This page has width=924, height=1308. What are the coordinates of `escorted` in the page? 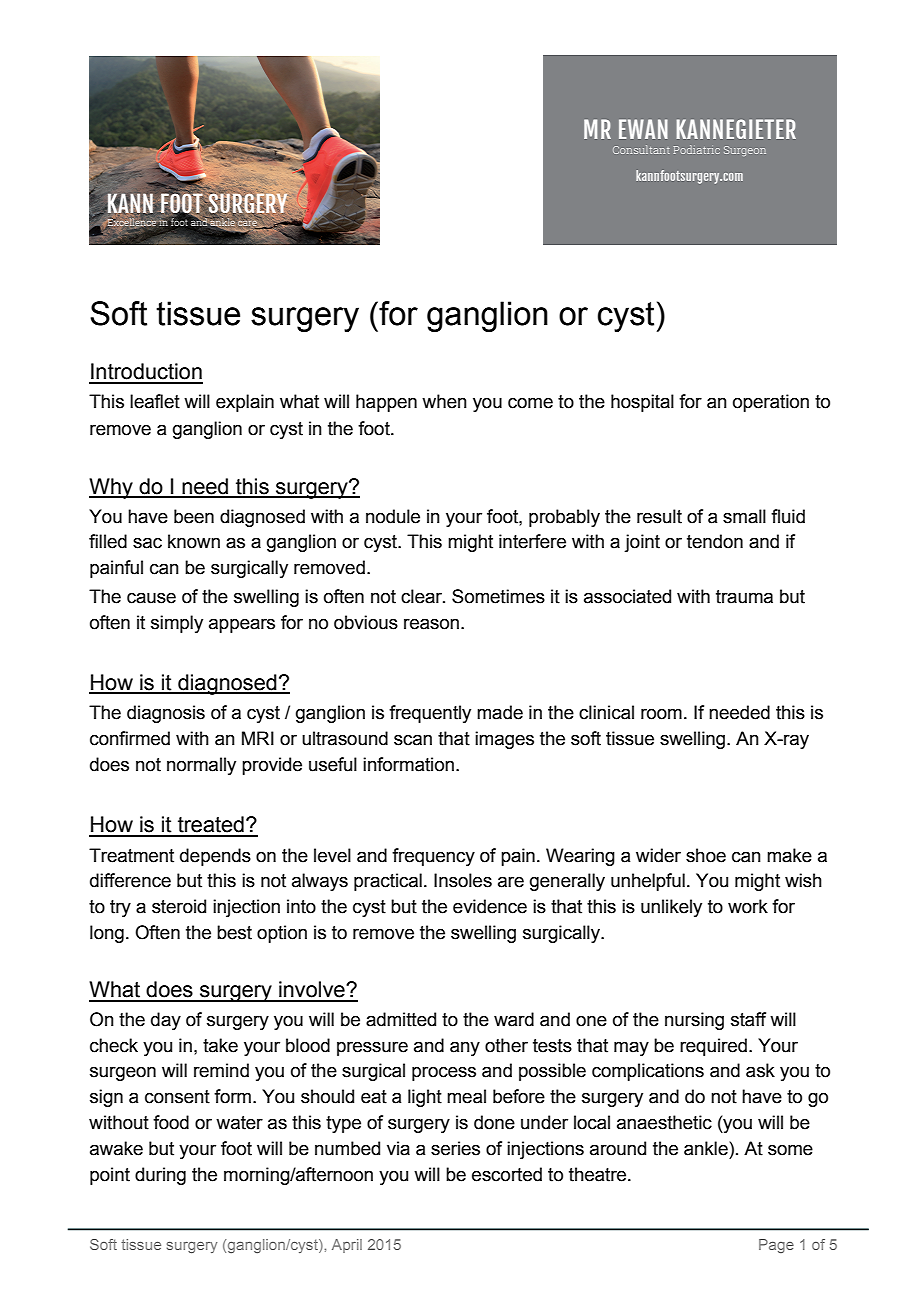 It's located at (507, 1174).
